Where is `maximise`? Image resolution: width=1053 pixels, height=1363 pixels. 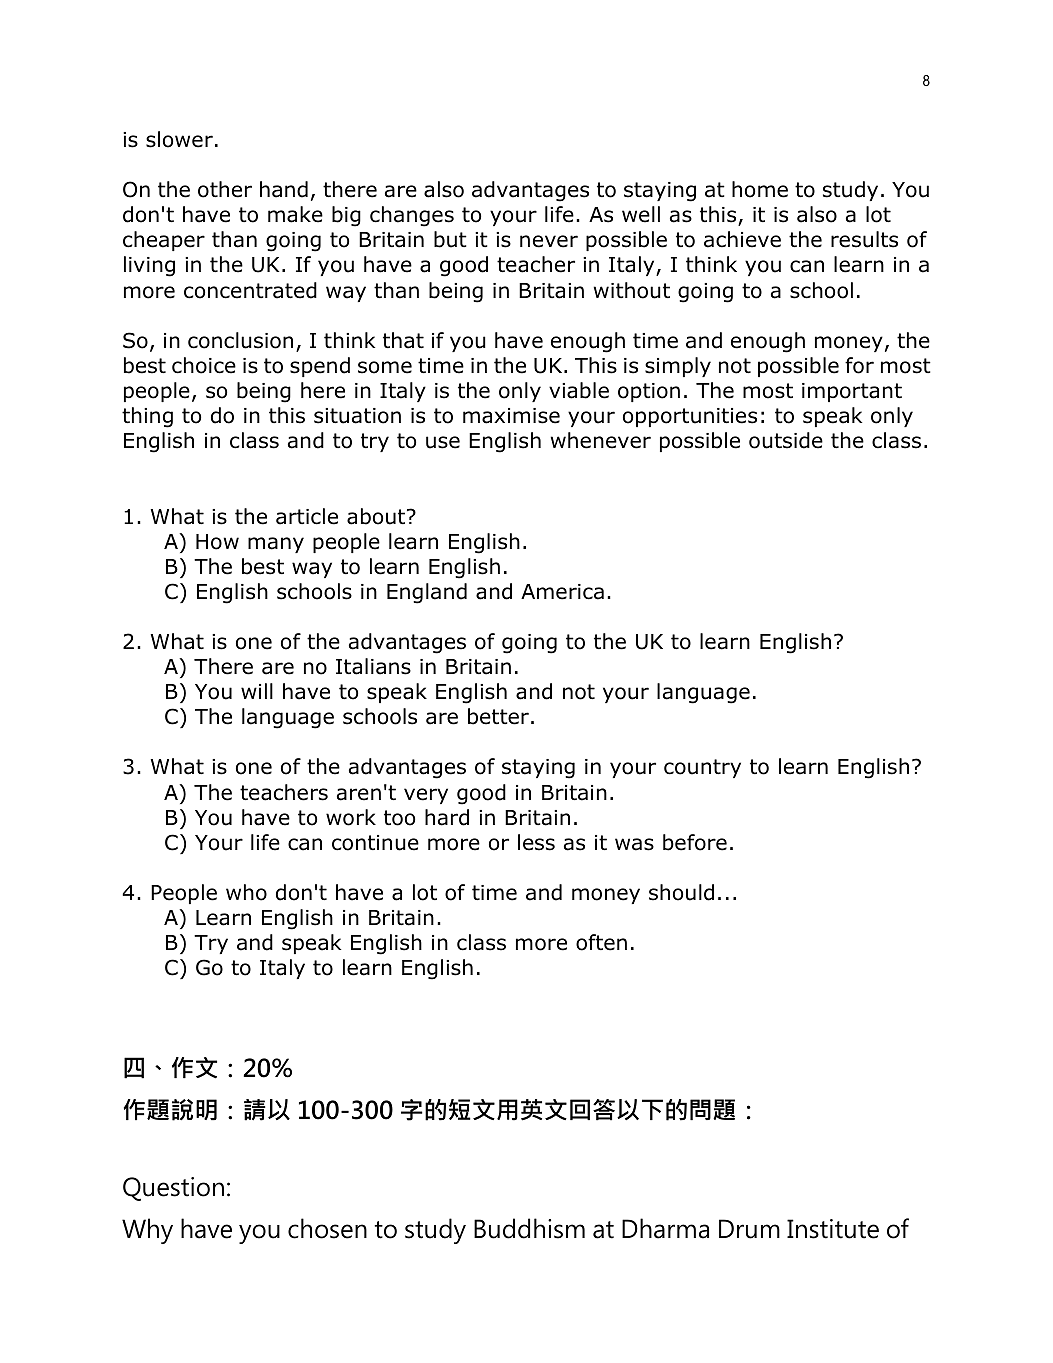 maximise is located at coordinates (511, 416).
